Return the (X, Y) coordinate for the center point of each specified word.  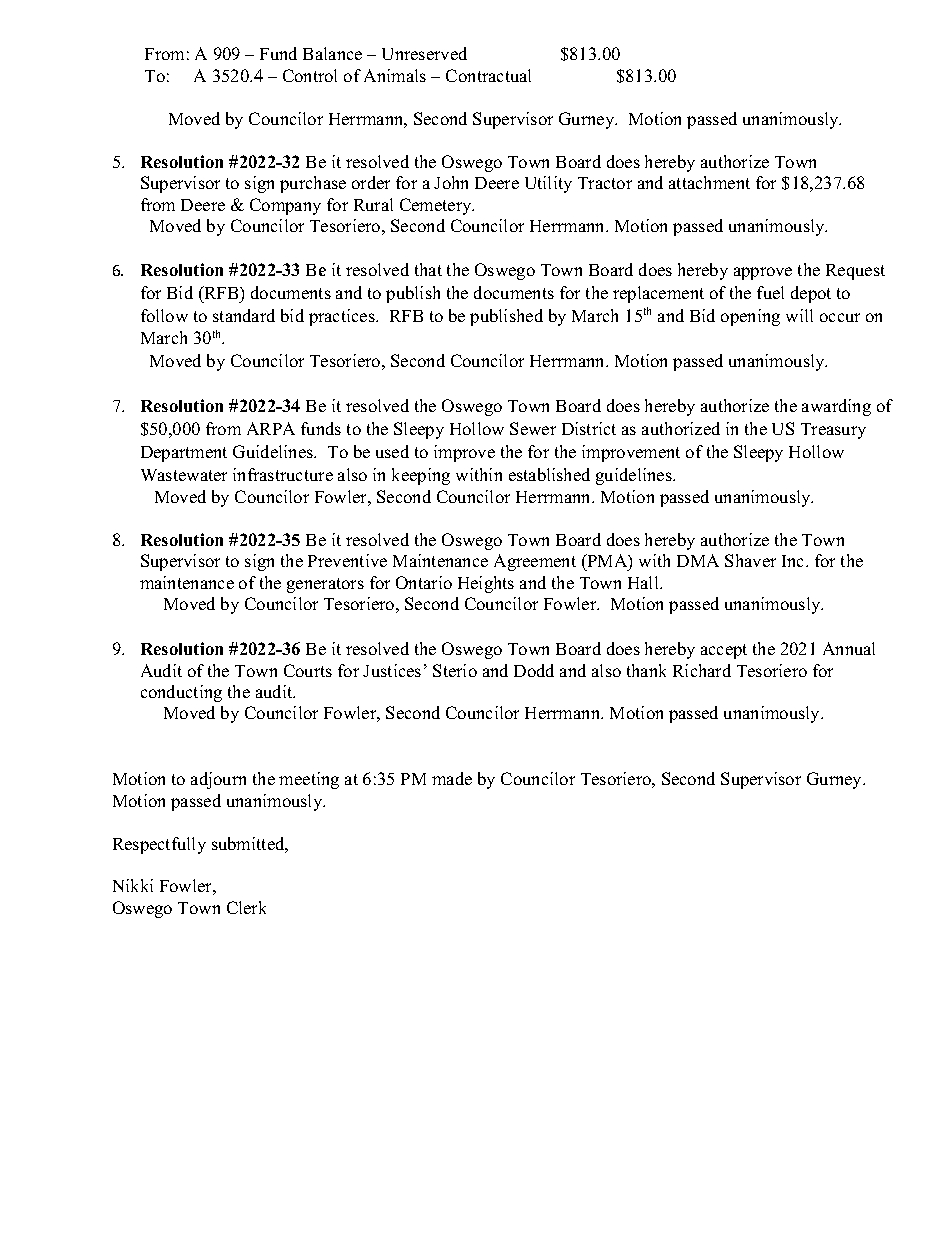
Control (310, 75)
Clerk (246, 907)
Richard (702, 670)
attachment (709, 182)
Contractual (488, 75)
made (452, 778)
